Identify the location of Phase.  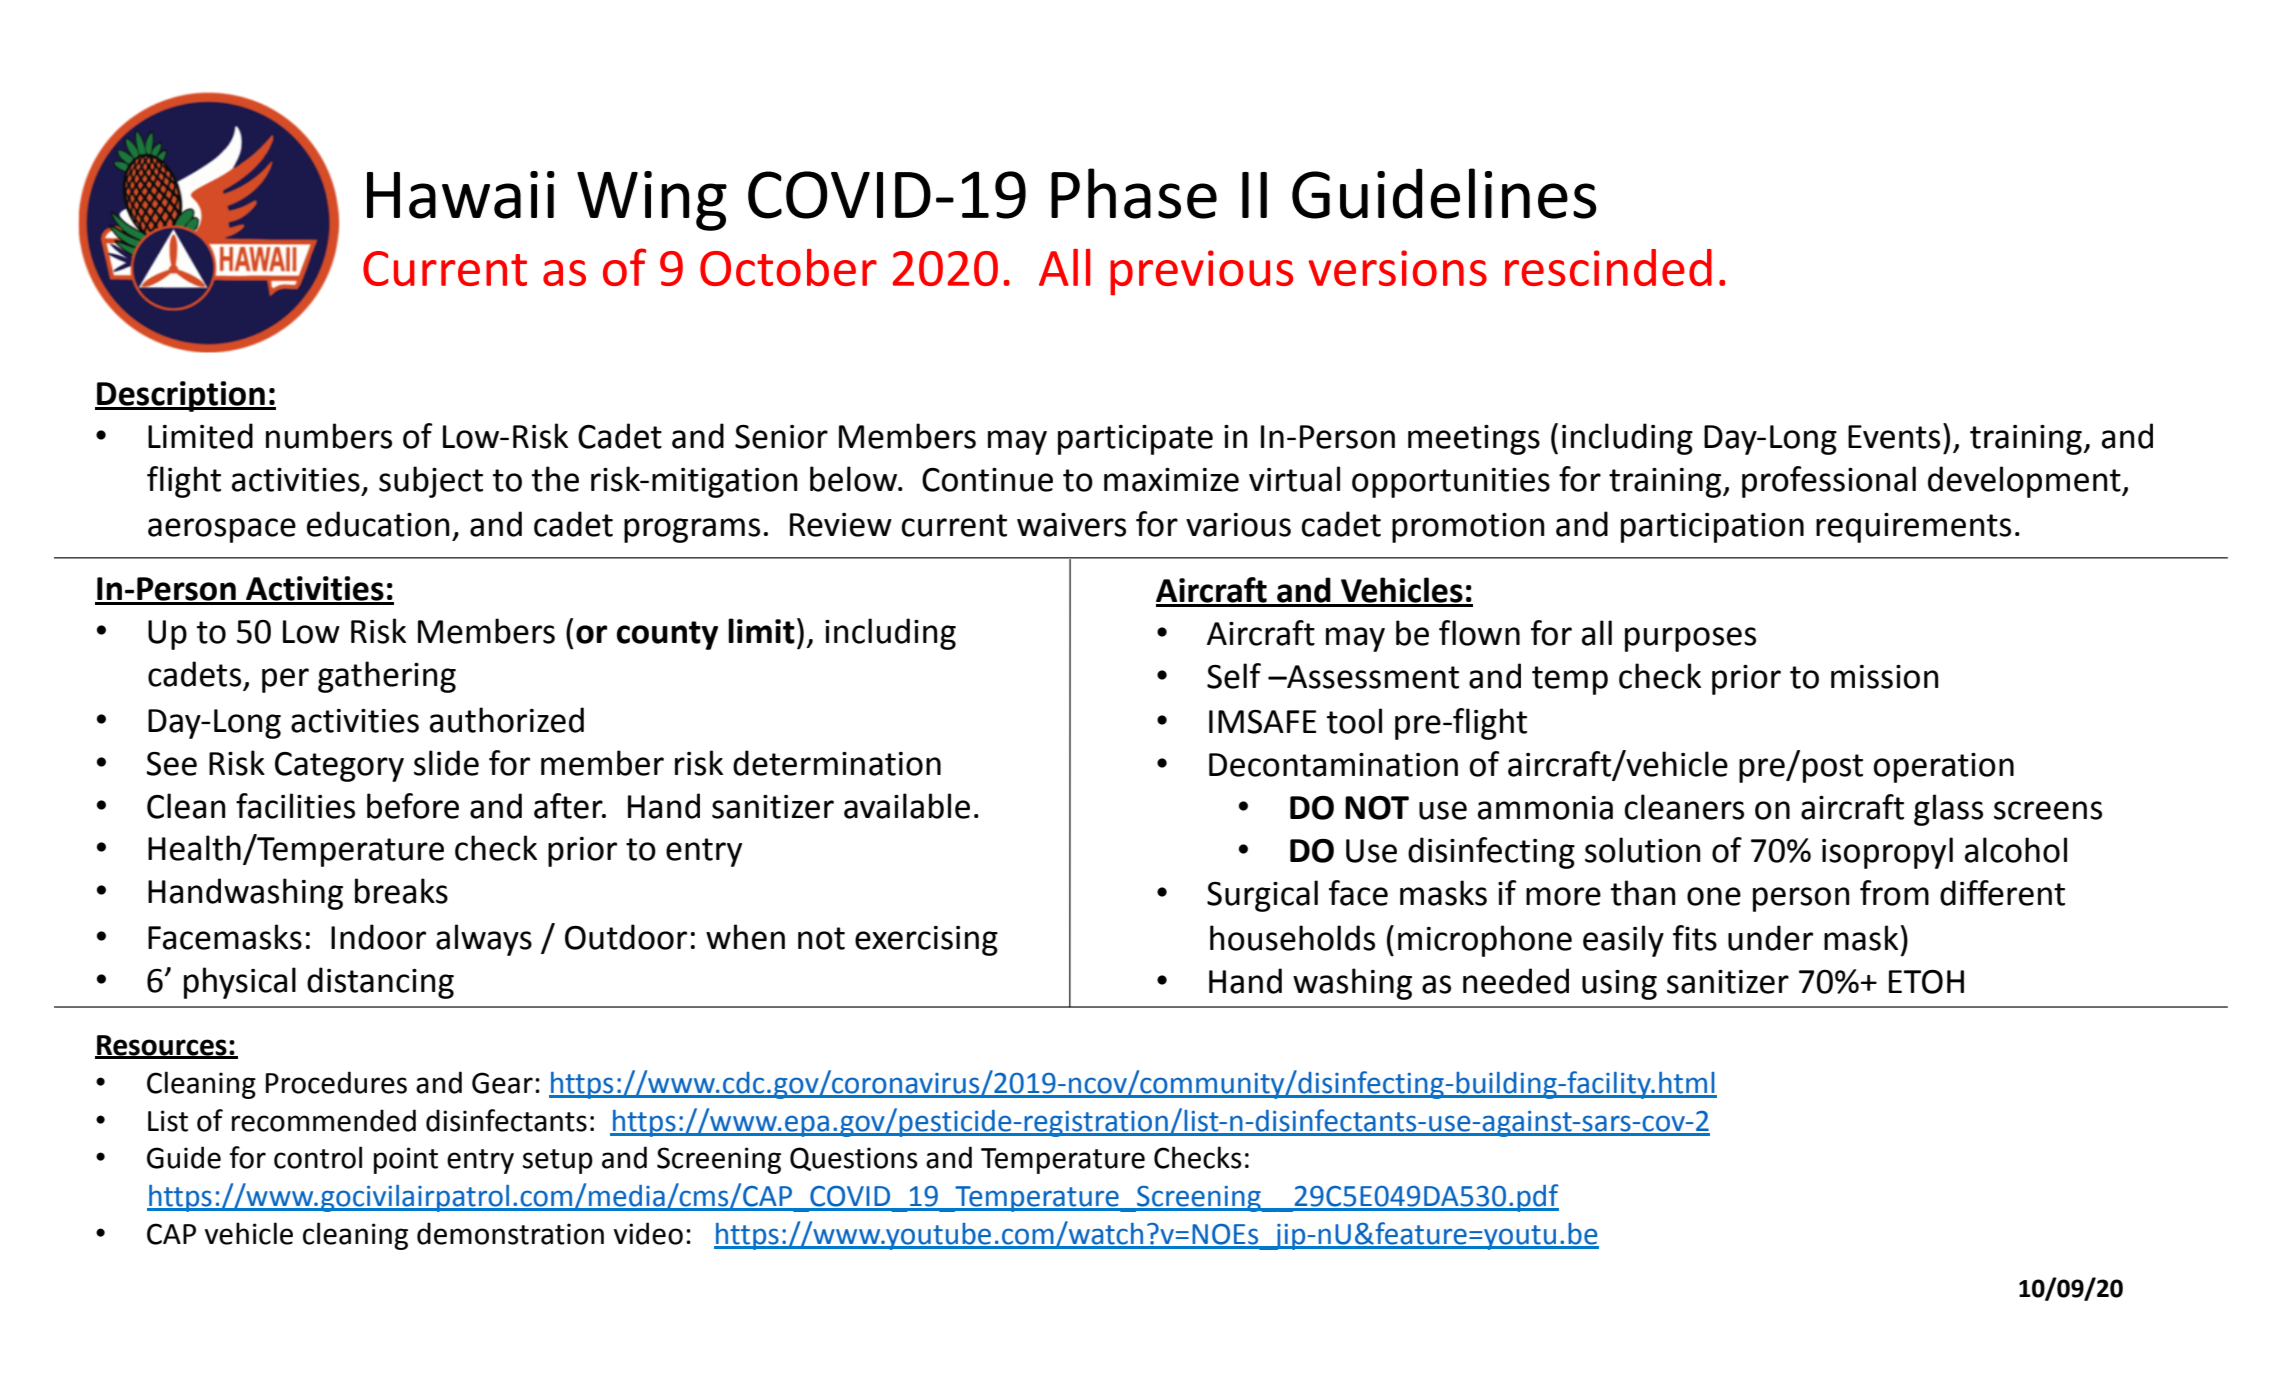
(1134, 193).
